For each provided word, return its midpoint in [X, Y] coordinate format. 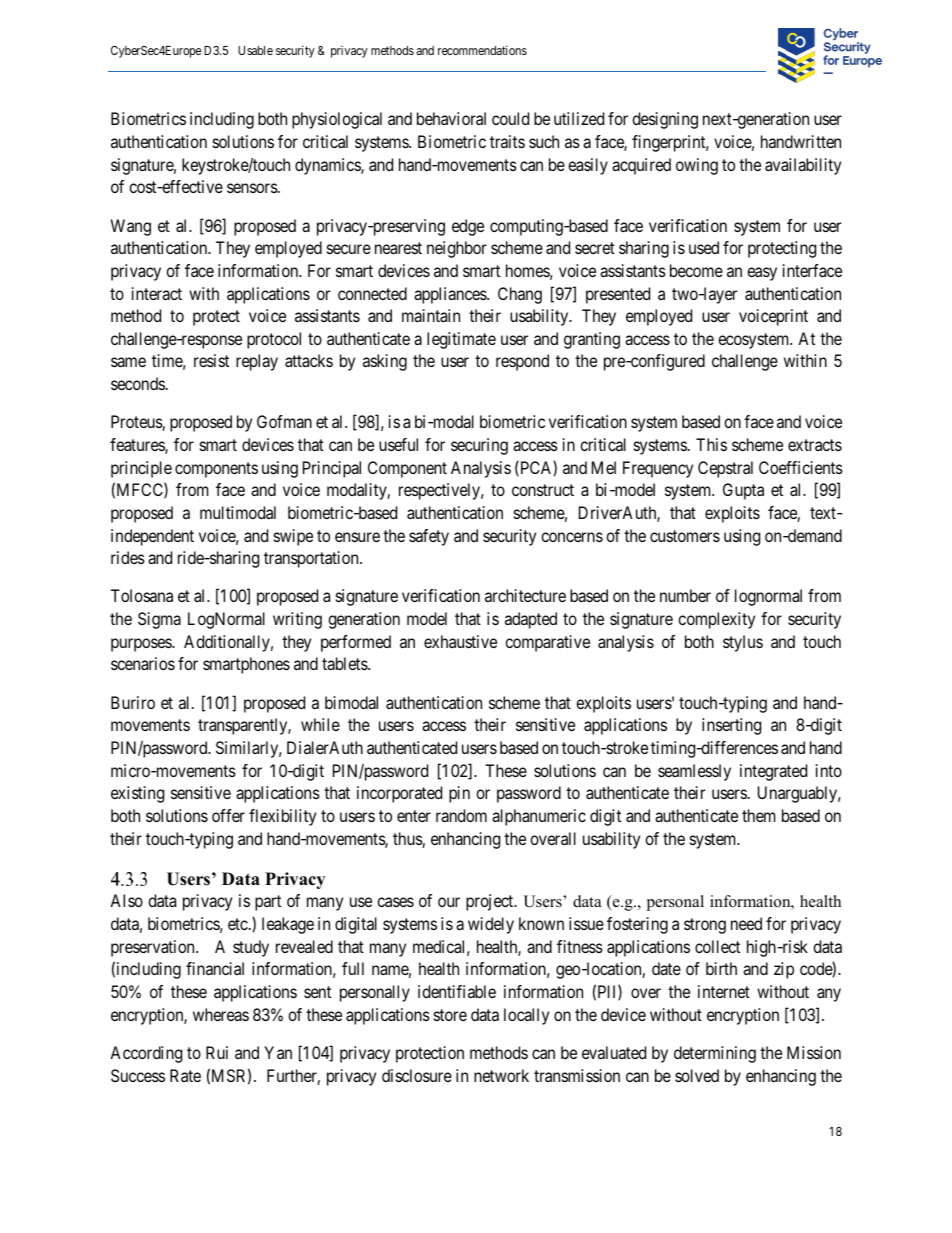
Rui [217, 1052]
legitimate [461, 340]
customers [685, 536]
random [461, 815]
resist [211, 360]
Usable [255, 50]
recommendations [482, 50]
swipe [293, 537]
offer [228, 815]
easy [762, 274]
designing [665, 120]
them [758, 815]
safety [429, 537]
